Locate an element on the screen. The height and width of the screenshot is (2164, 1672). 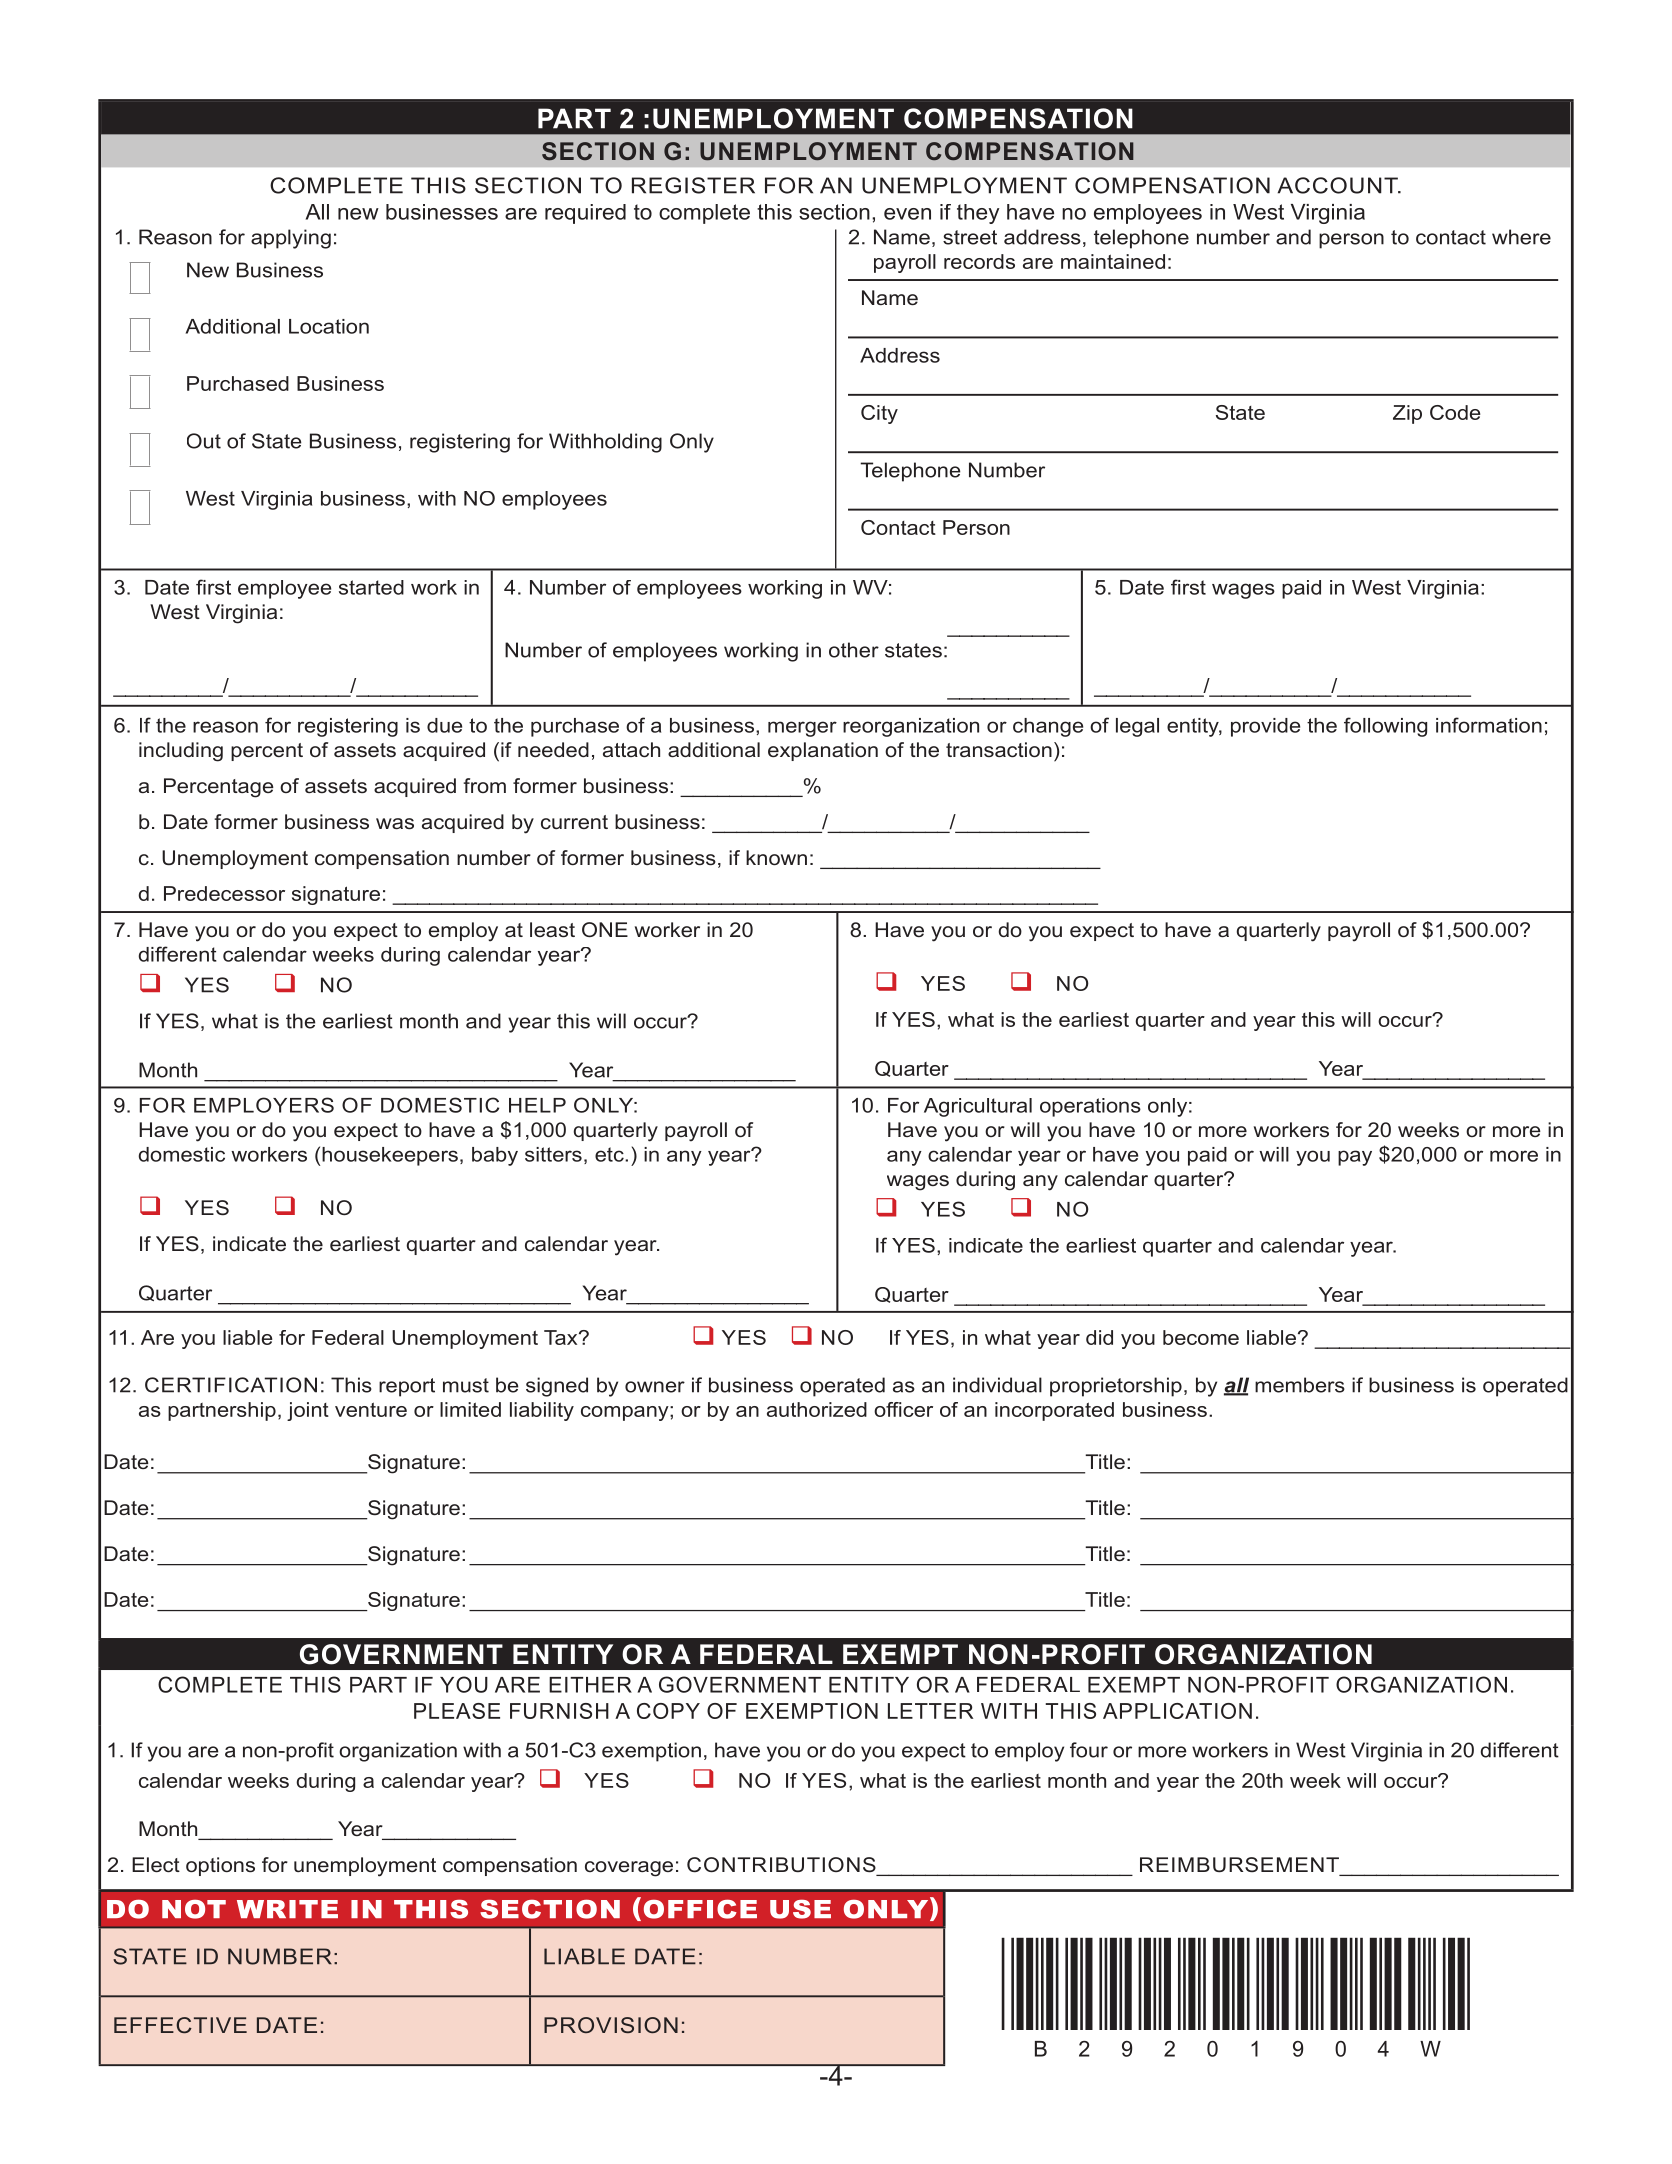
housekeepers is located at coordinates (390, 1156).
